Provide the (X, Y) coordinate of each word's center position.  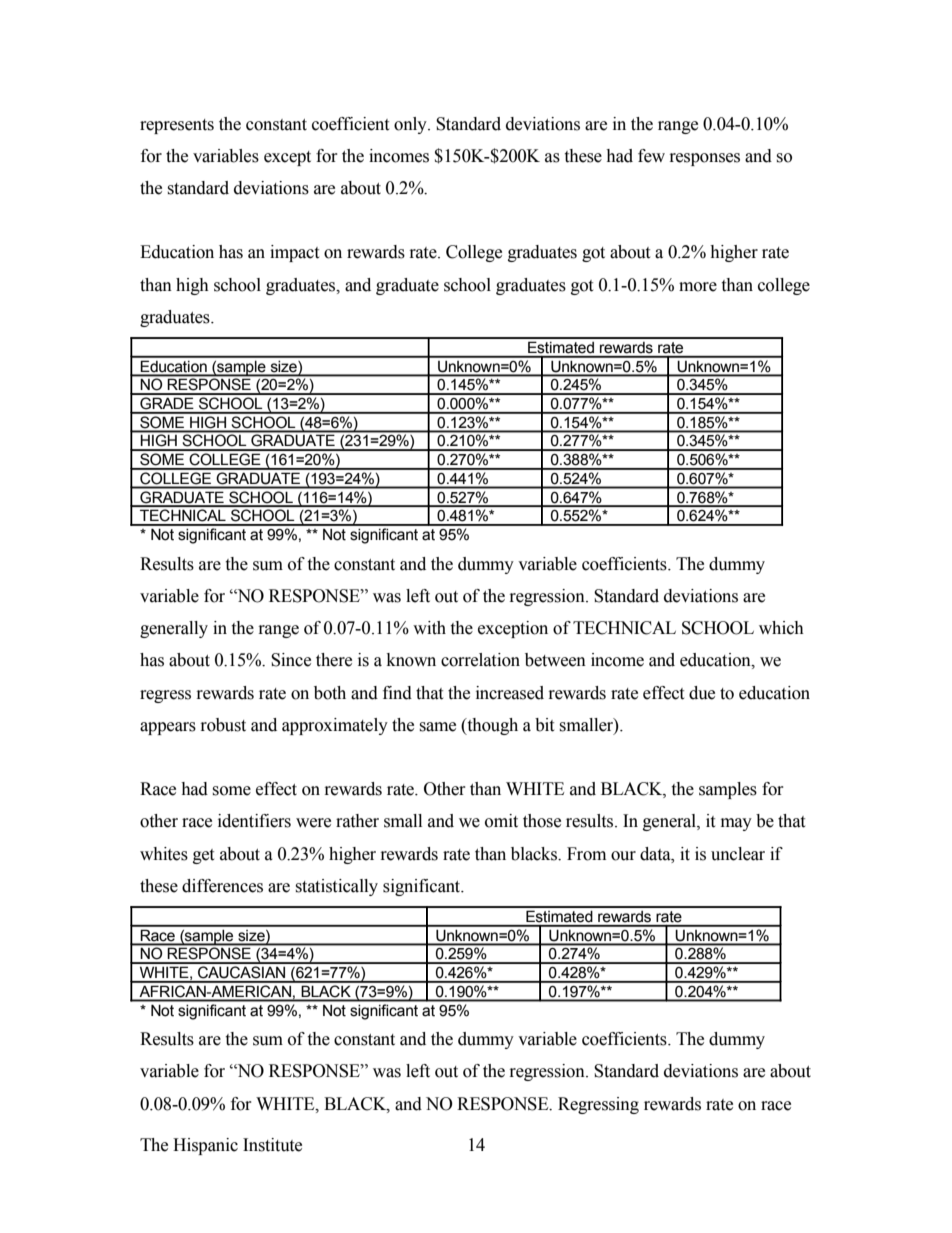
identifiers (254, 821)
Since (291, 660)
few (651, 156)
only (411, 125)
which (781, 628)
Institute (272, 1145)
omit (501, 821)
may (736, 824)
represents (177, 126)
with (429, 628)
